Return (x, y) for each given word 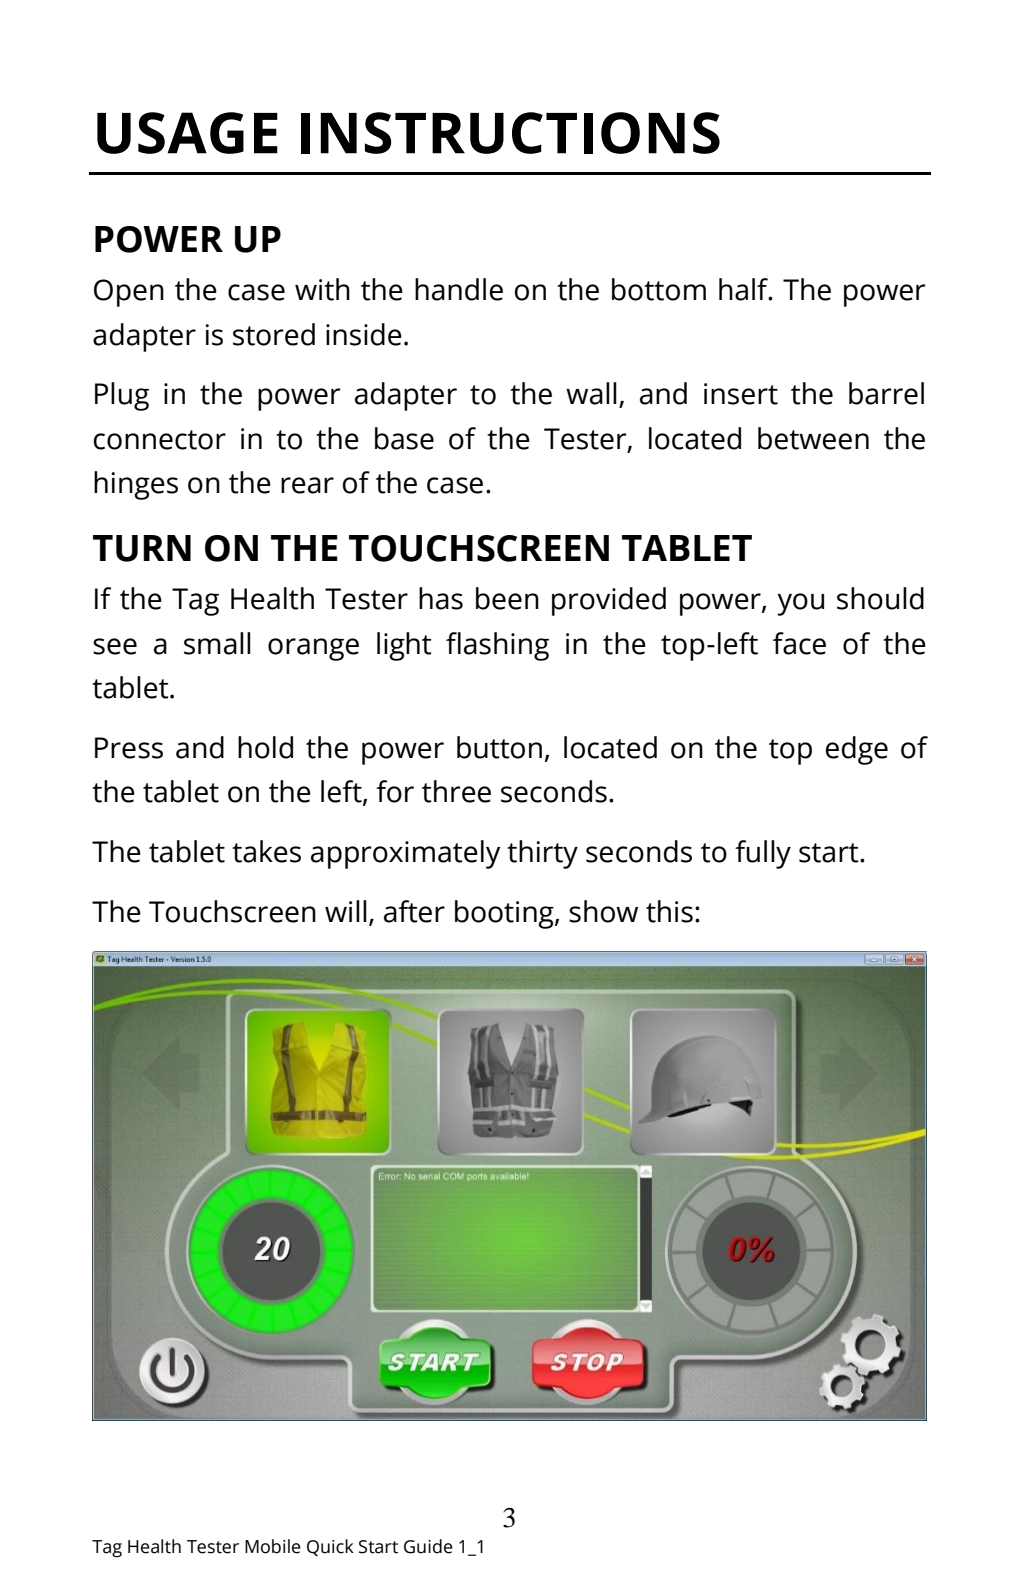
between (813, 438)
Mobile (273, 1546)
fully (763, 854)
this (669, 911)
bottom (659, 289)
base (404, 438)
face (799, 643)
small (217, 643)
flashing (497, 646)
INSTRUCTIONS (510, 133)
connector (160, 440)
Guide (428, 1546)
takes (266, 851)
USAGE (187, 133)
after (414, 911)
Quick (330, 1547)
